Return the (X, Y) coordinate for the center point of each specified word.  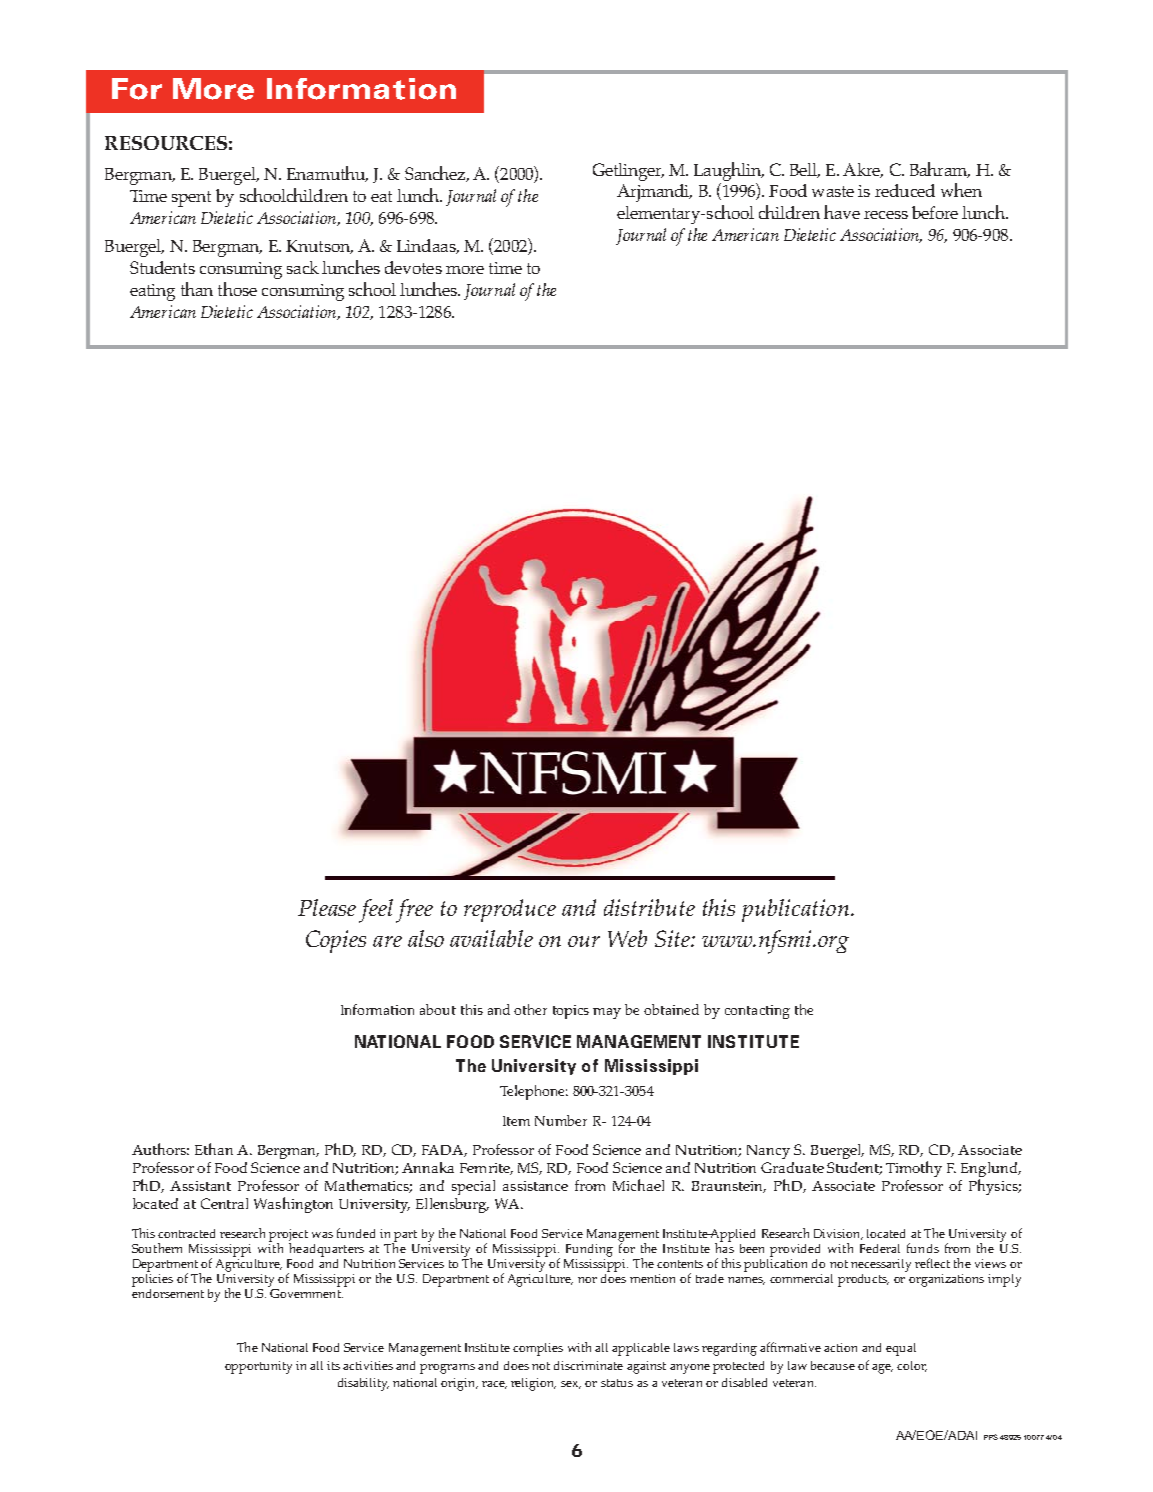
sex (571, 1385)
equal (901, 1349)
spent (191, 199)
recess (886, 215)
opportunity (258, 1367)
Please (327, 907)
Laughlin (728, 171)
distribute (649, 907)
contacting (757, 1012)
